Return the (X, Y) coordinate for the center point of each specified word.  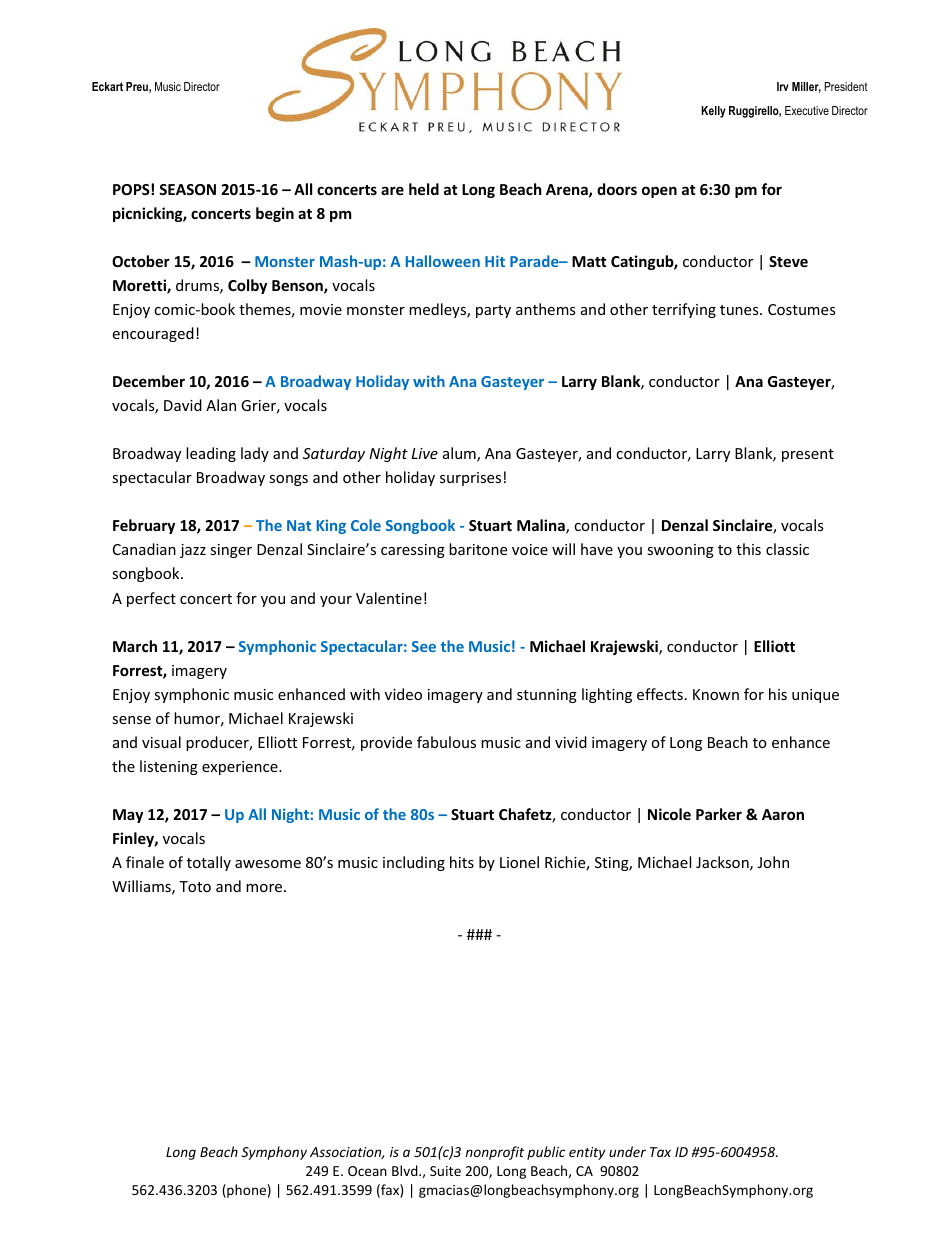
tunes (740, 310)
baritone (478, 549)
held (424, 189)
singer (231, 551)
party (493, 311)
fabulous (446, 742)
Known (716, 694)
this (748, 549)
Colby (247, 286)
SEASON (187, 189)
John (773, 862)
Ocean (367, 1171)
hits (462, 862)
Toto (195, 886)
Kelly (713, 112)
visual (161, 742)
